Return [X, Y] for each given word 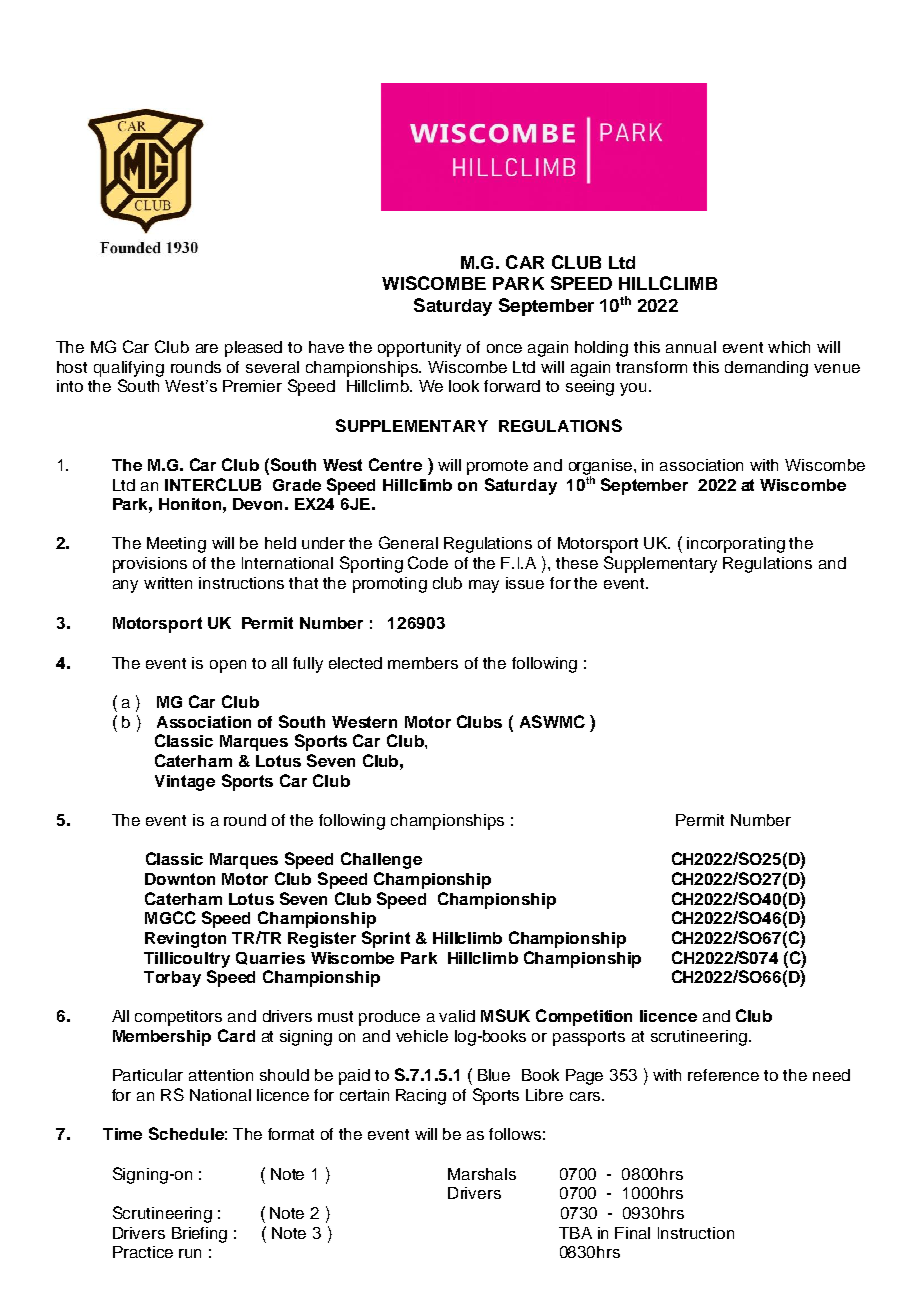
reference [723, 1075]
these [577, 563]
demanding [766, 369]
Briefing [199, 1235]
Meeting [176, 545]
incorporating [736, 545]
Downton [180, 879]
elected [355, 663]
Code [428, 562]
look [464, 386]
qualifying [129, 369]
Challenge [381, 860]
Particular [148, 1075]
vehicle [422, 1036]
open [228, 666]
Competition [584, 1017]
